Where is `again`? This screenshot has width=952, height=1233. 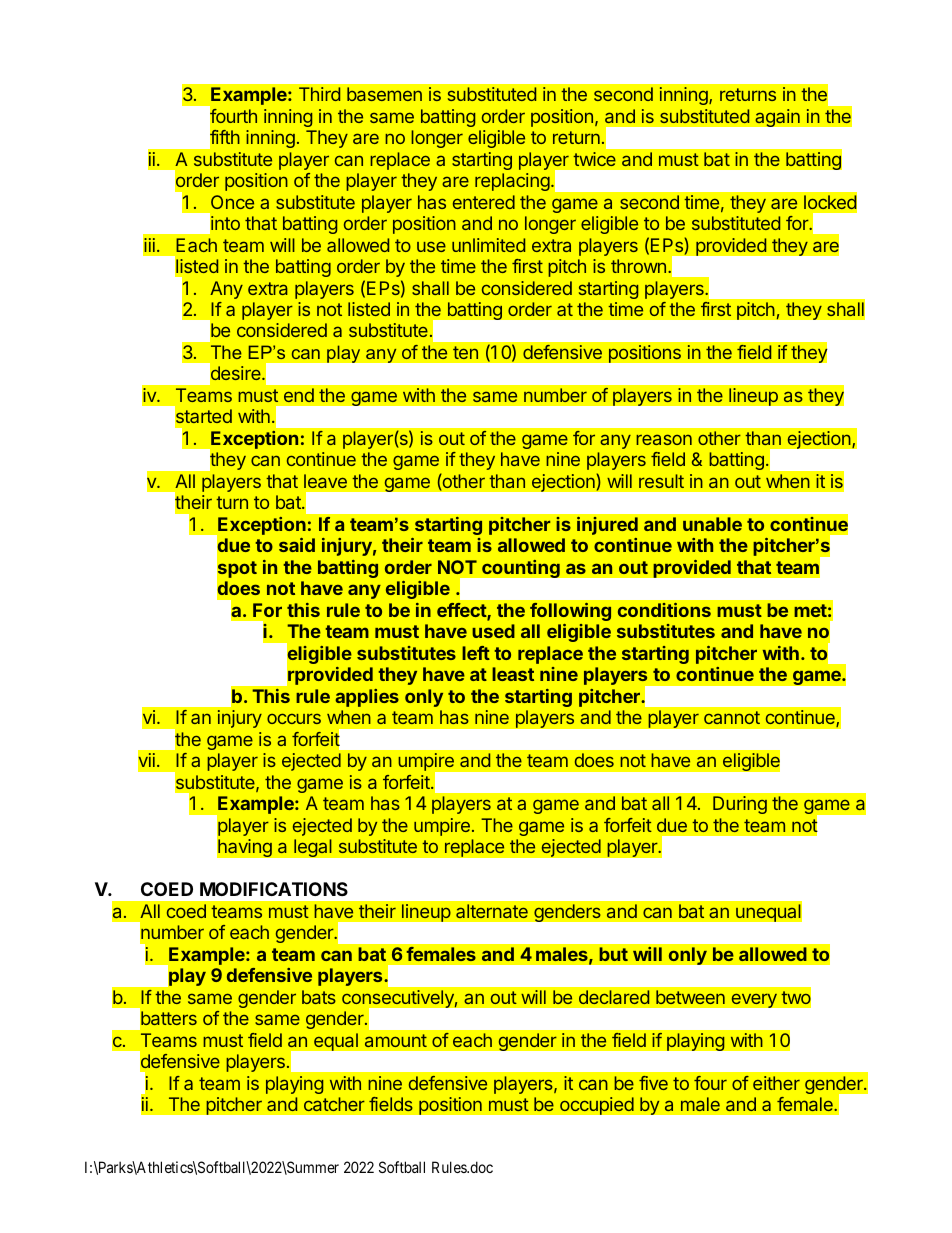 again is located at coordinates (777, 118).
